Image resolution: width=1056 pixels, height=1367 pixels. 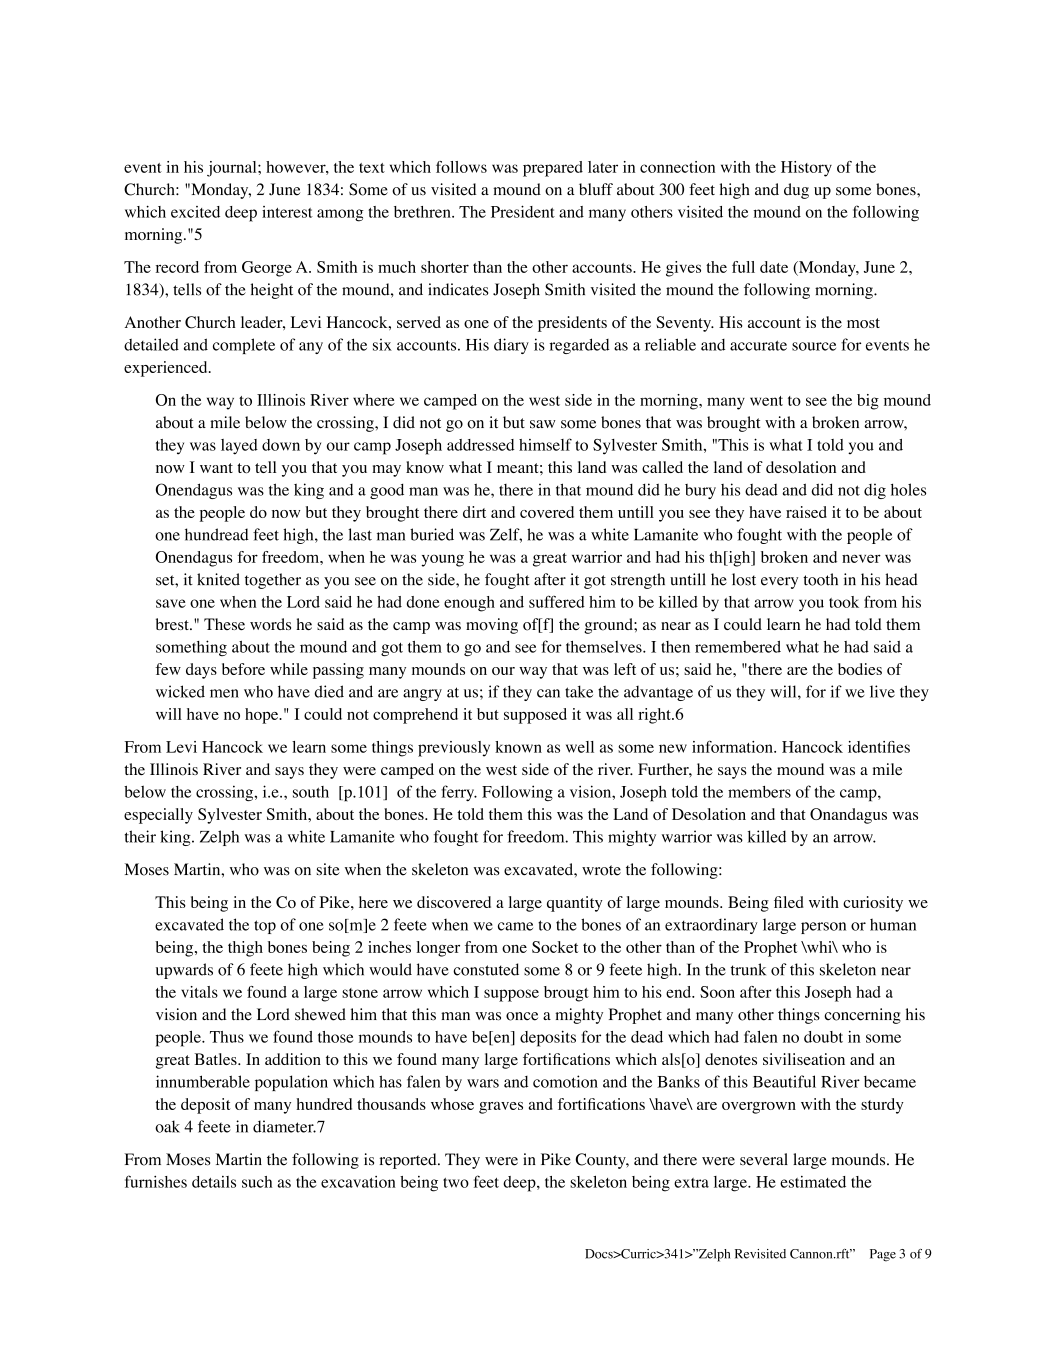 What do you see at coordinates (553, 169) in the screenshot?
I see `prepared` at bounding box center [553, 169].
